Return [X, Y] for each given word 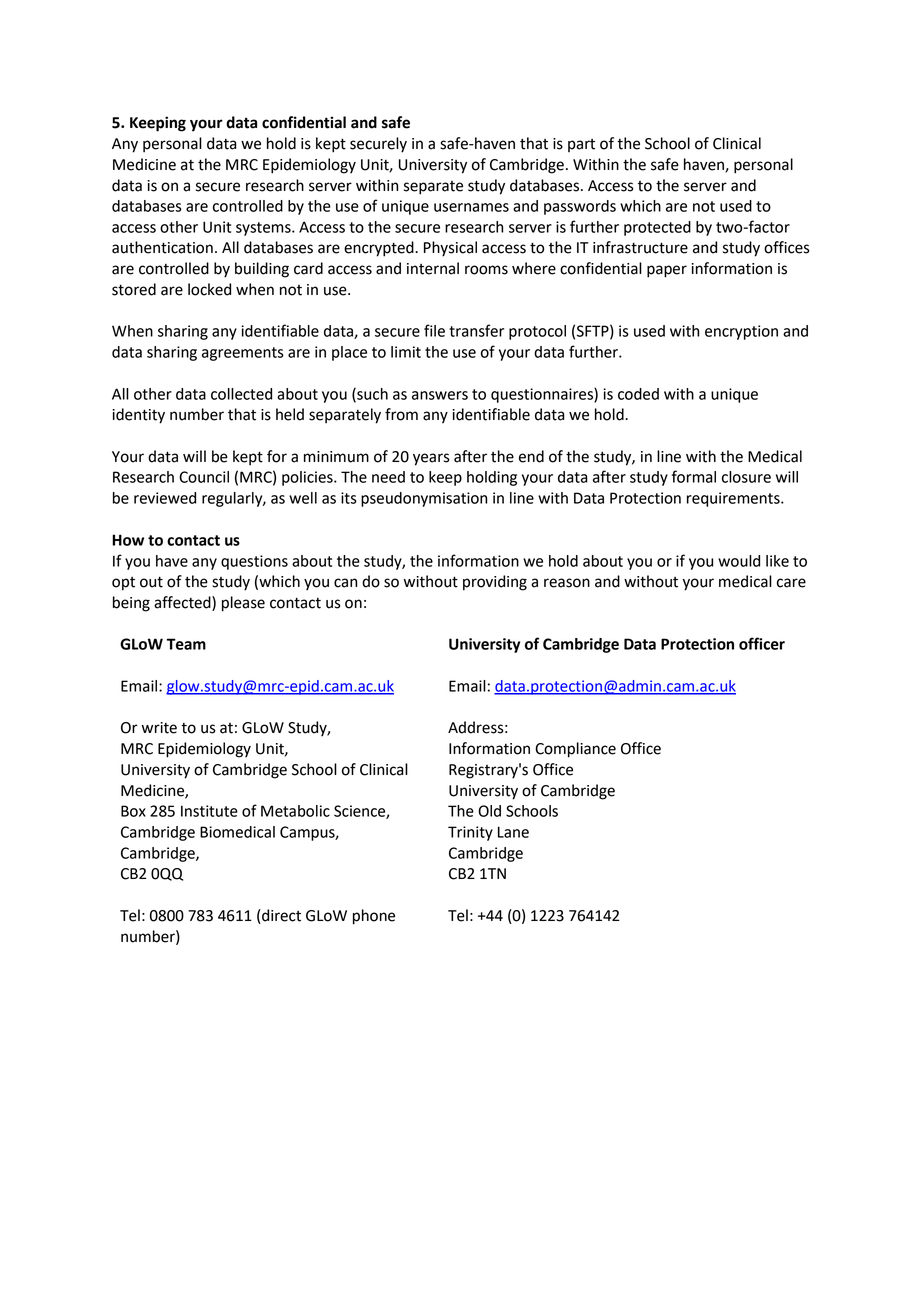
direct [280, 916]
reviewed [165, 498]
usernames [471, 207]
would [739, 561]
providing [495, 583]
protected [657, 228]
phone [374, 917]
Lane [513, 832]
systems [264, 229]
